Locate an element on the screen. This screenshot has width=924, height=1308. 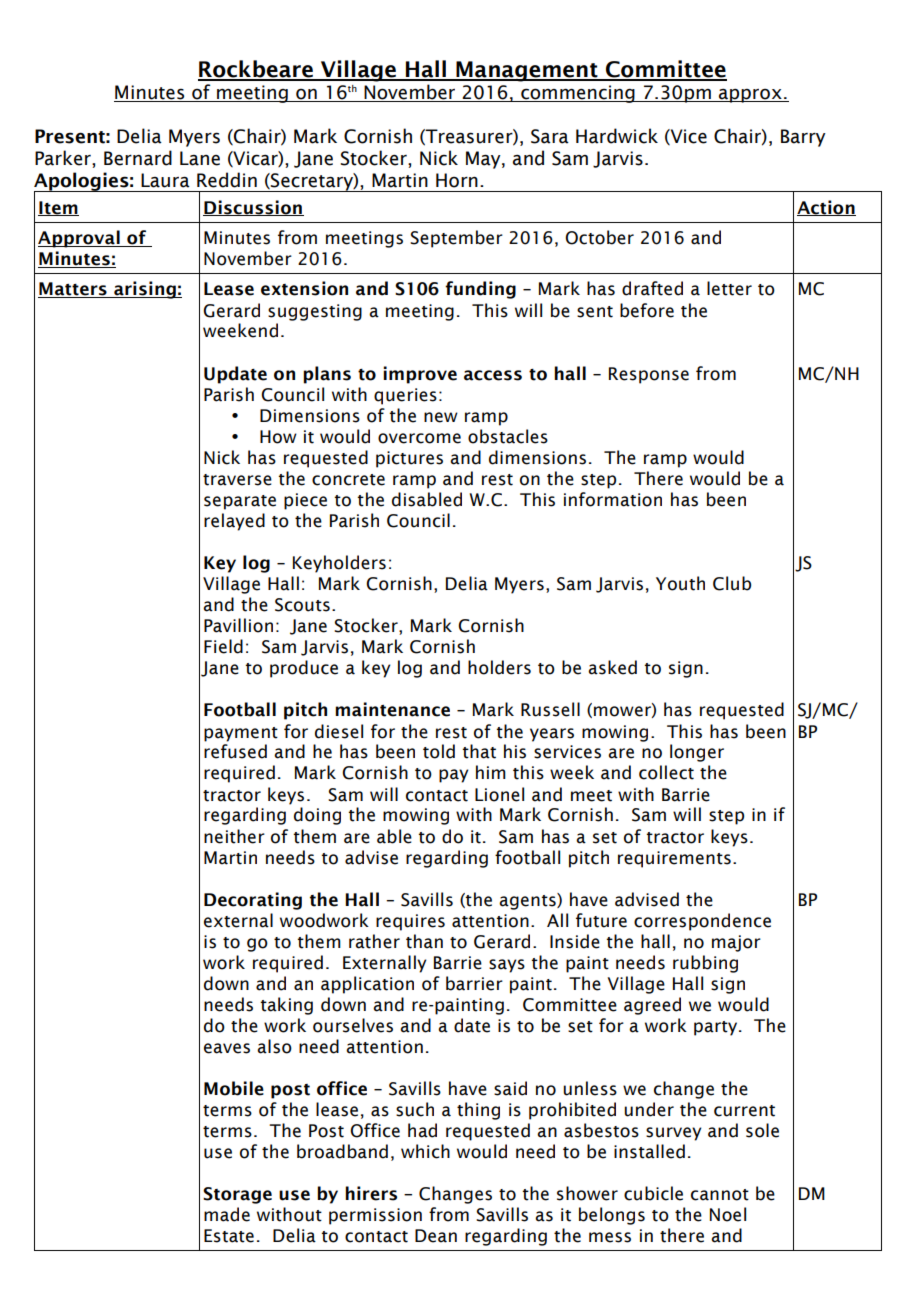
approx is located at coordinates (750, 96).
